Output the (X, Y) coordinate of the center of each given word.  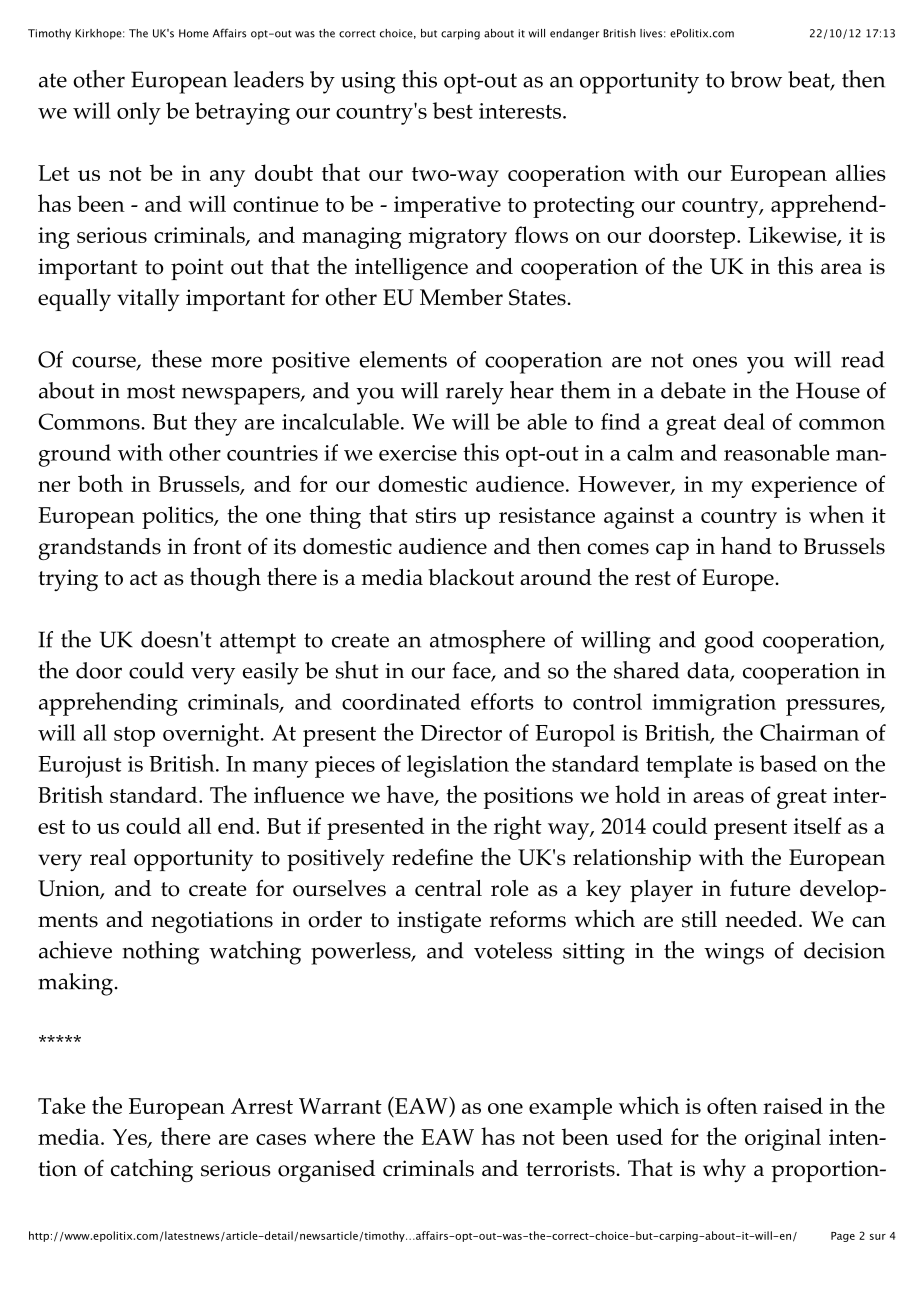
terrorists (570, 1168)
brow (756, 79)
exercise (418, 453)
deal (744, 421)
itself (818, 825)
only (139, 113)
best (453, 110)
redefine (432, 857)
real (108, 857)
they (215, 424)
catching (152, 1170)
